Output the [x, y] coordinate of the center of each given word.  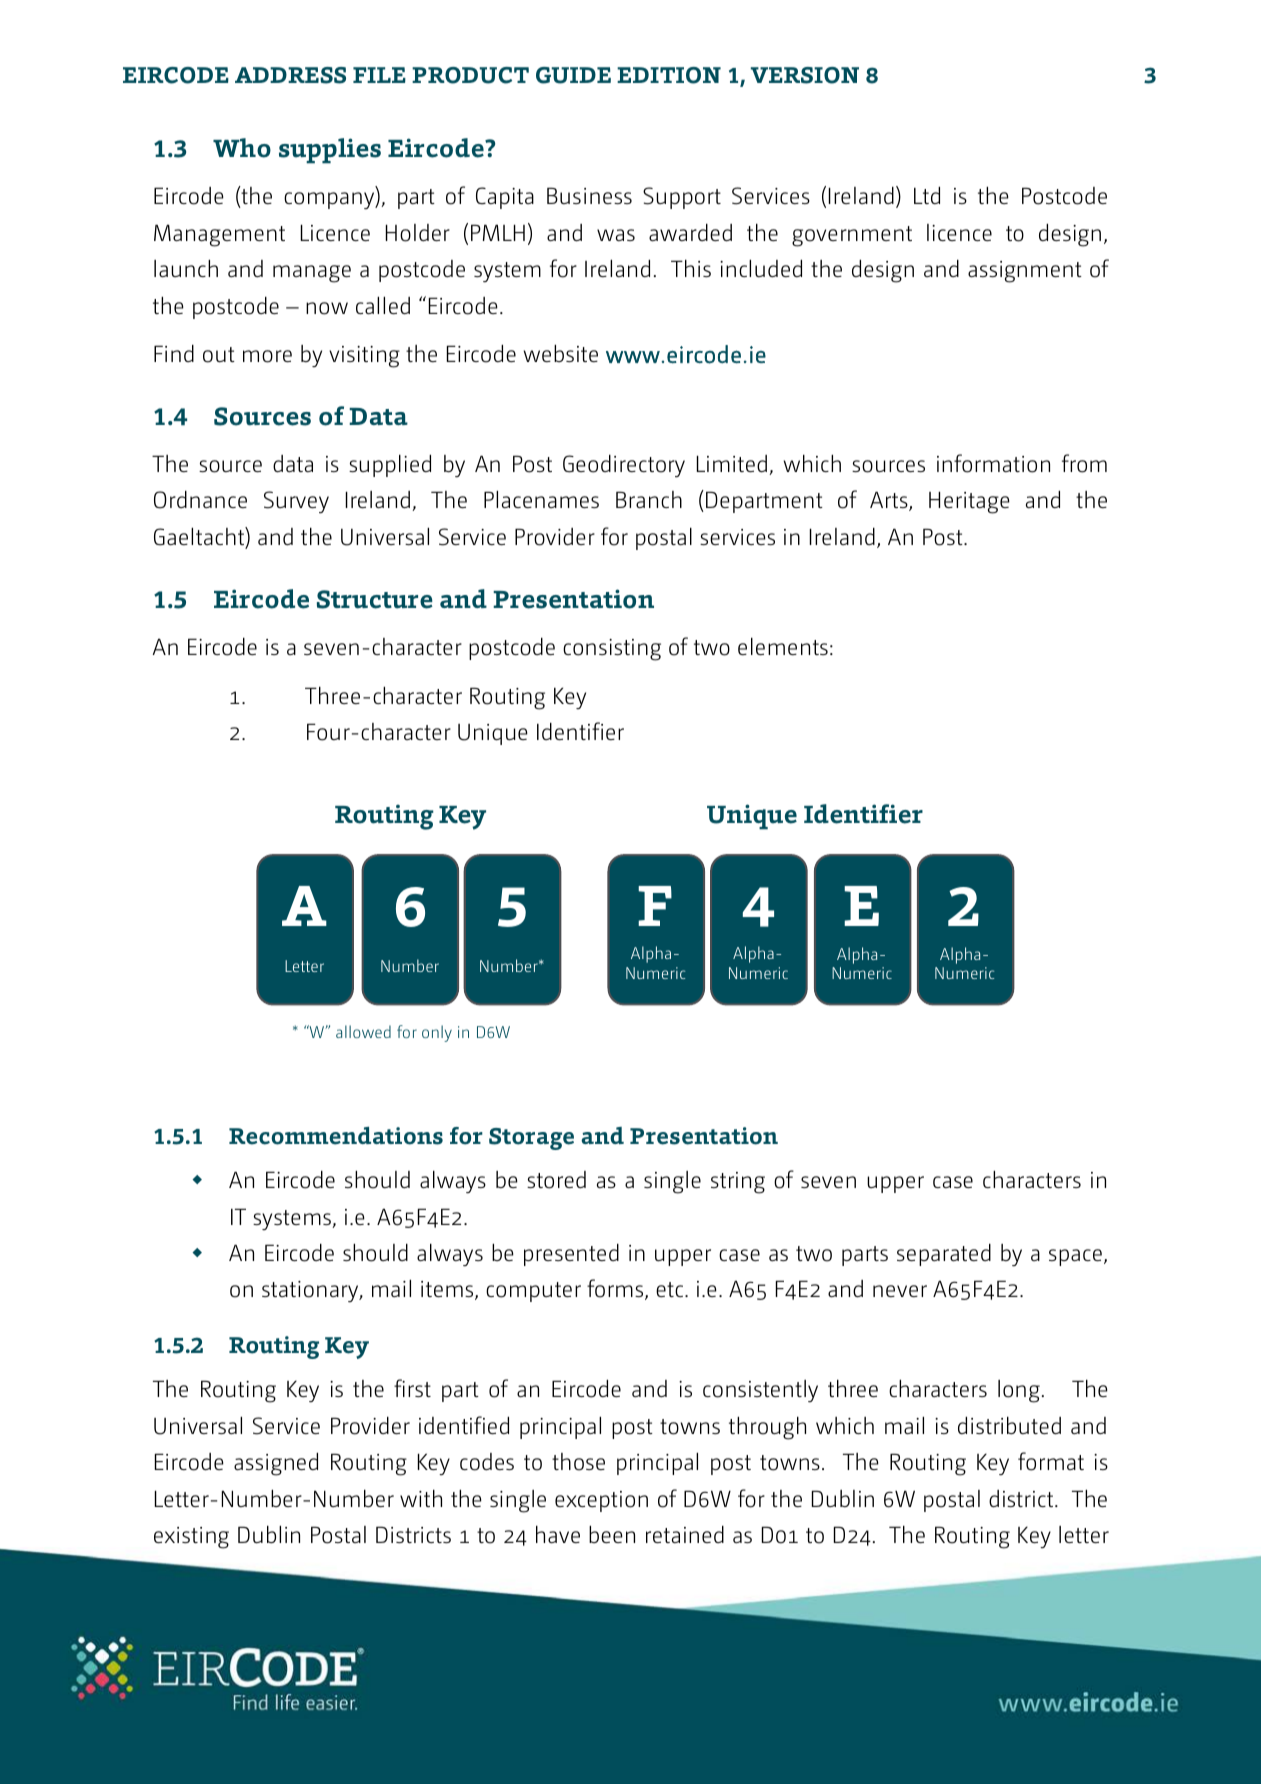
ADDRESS [290, 75]
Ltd [927, 195]
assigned [276, 1464]
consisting [612, 650]
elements [783, 646]
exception [601, 1501]
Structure [375, 599]
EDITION [669, 75]
